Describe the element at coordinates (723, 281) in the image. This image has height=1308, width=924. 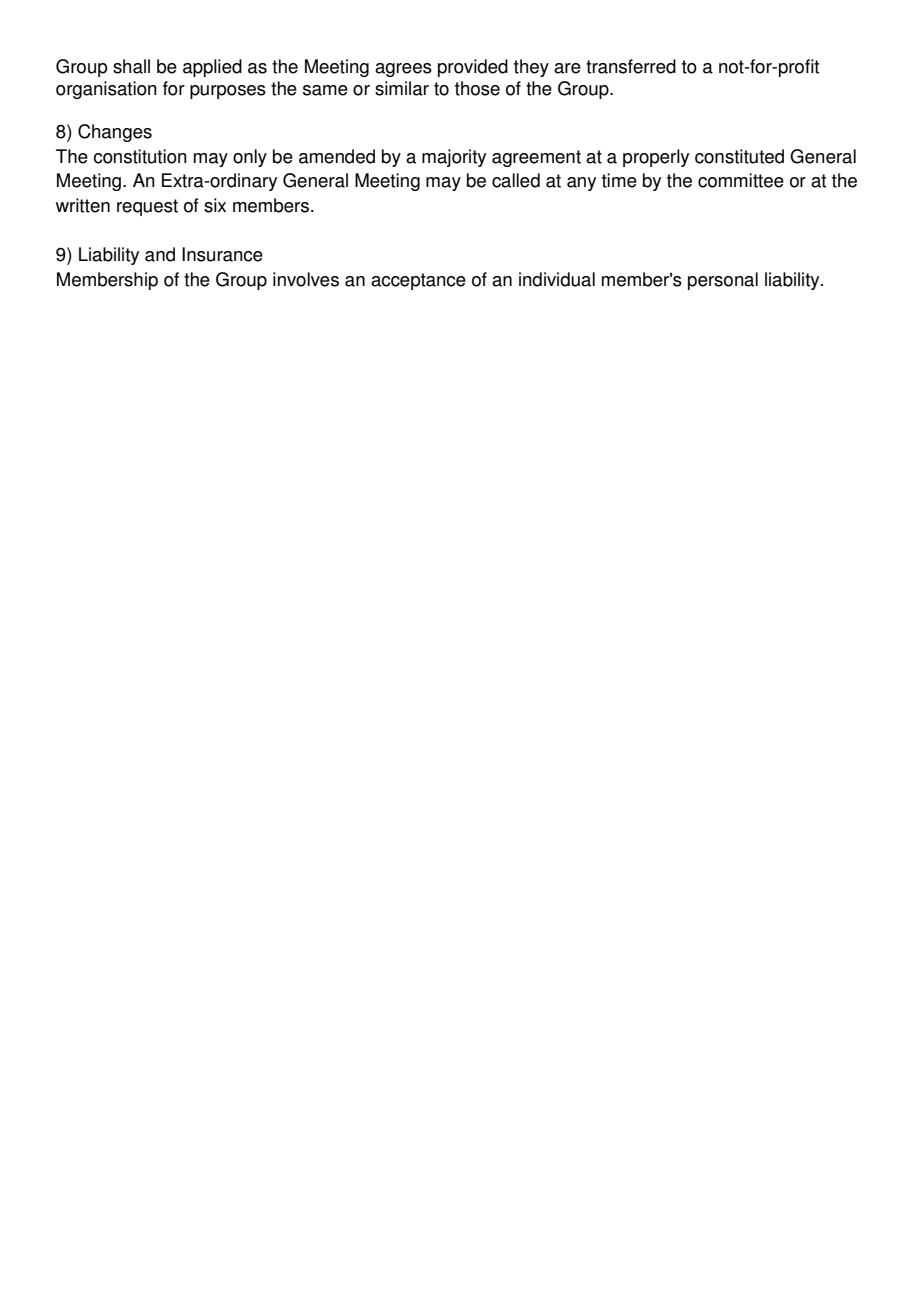
I see `personal` at that location.
